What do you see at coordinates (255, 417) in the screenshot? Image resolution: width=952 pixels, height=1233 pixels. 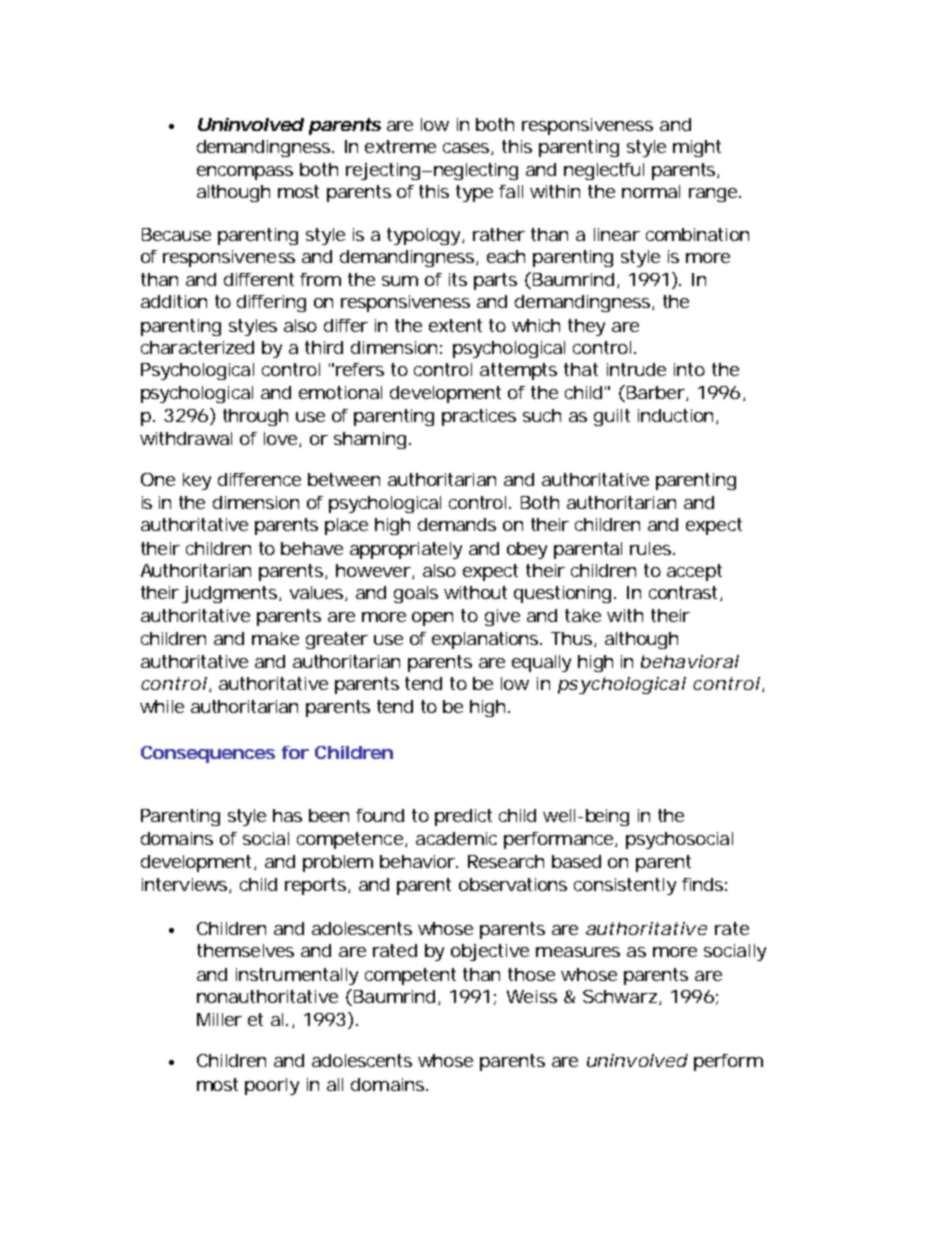 I see `through` at bounding box center [255, 417].
